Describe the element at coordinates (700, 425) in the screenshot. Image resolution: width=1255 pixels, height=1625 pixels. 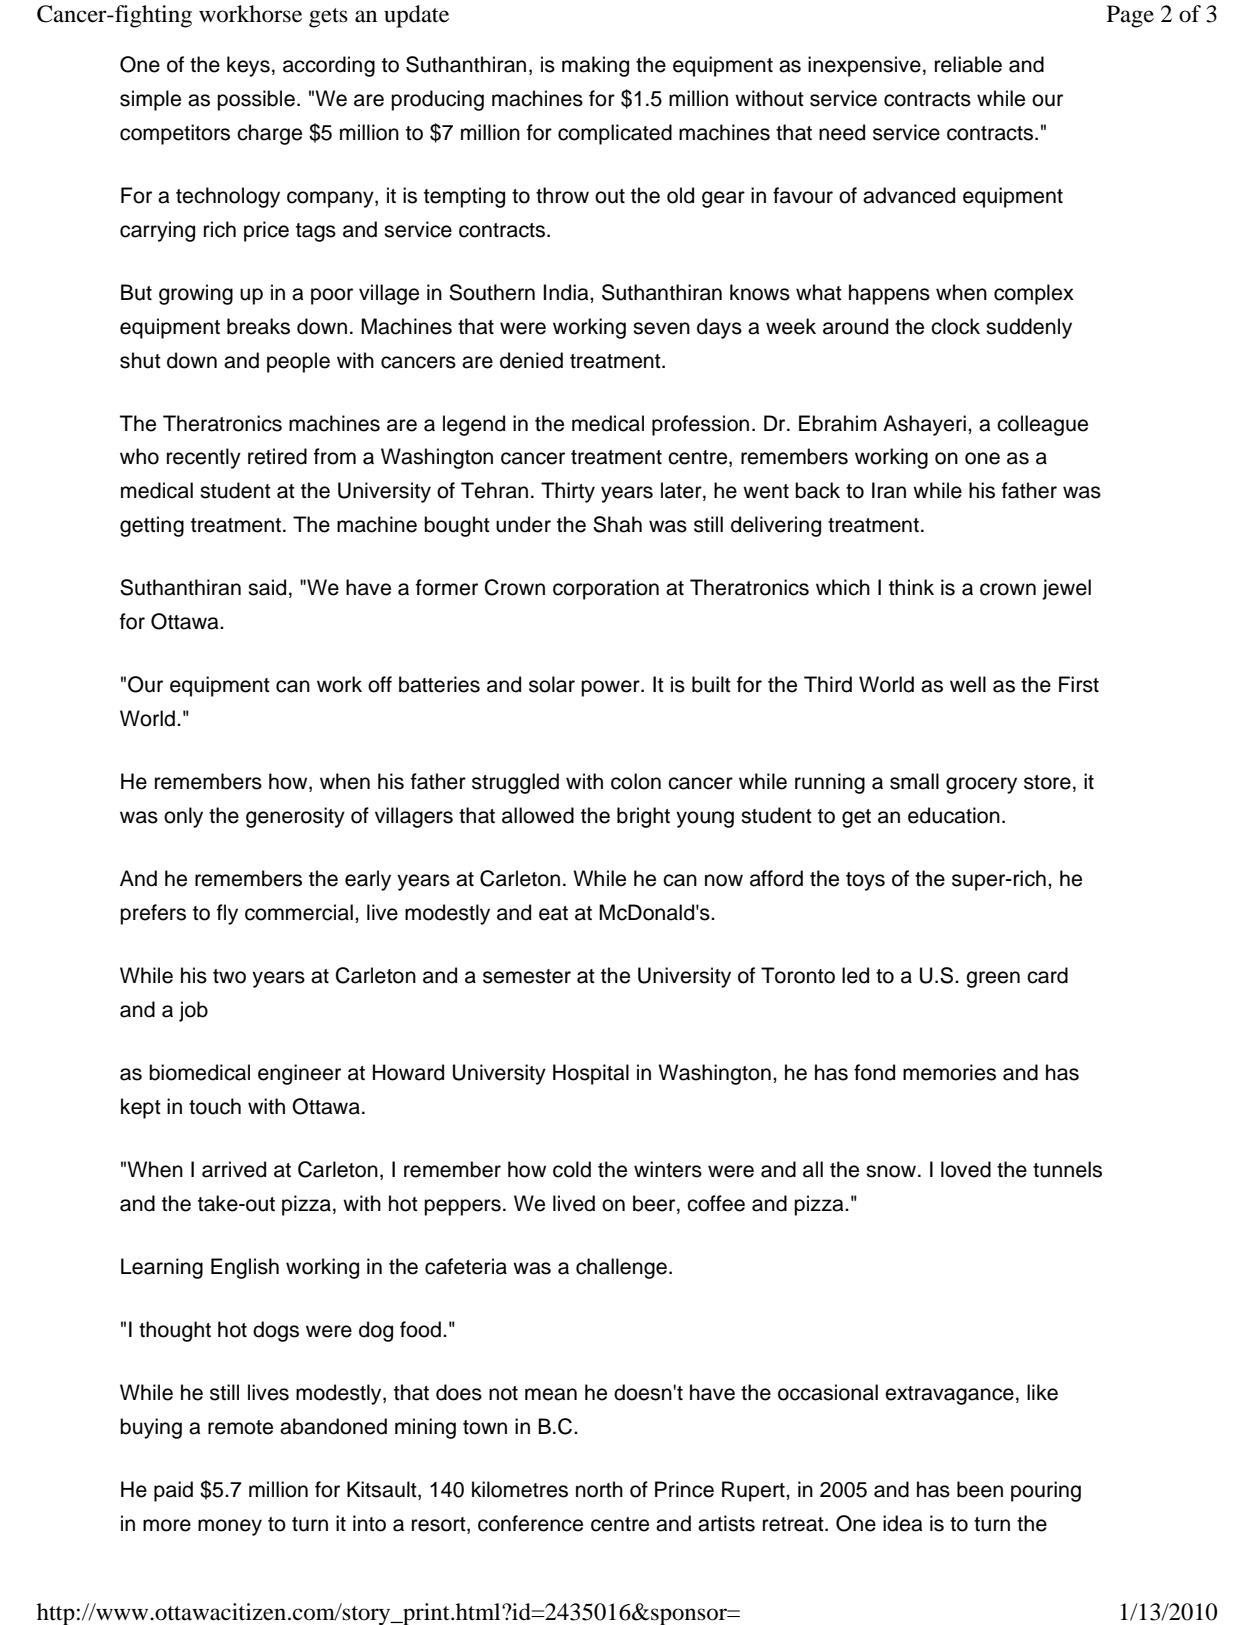
I see `profession` at that location.
